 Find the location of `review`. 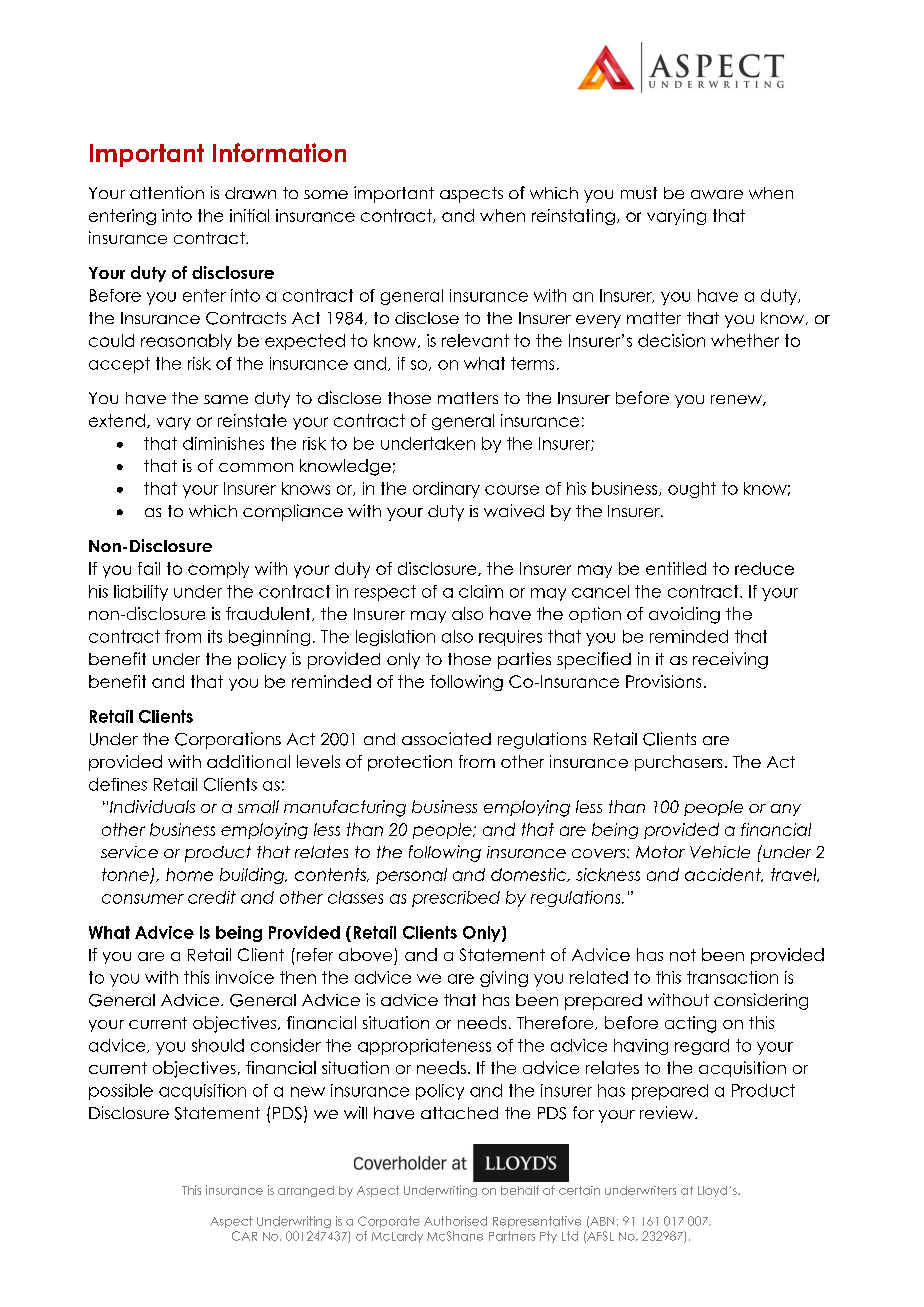

review is located at coordinates (668, 1112).
